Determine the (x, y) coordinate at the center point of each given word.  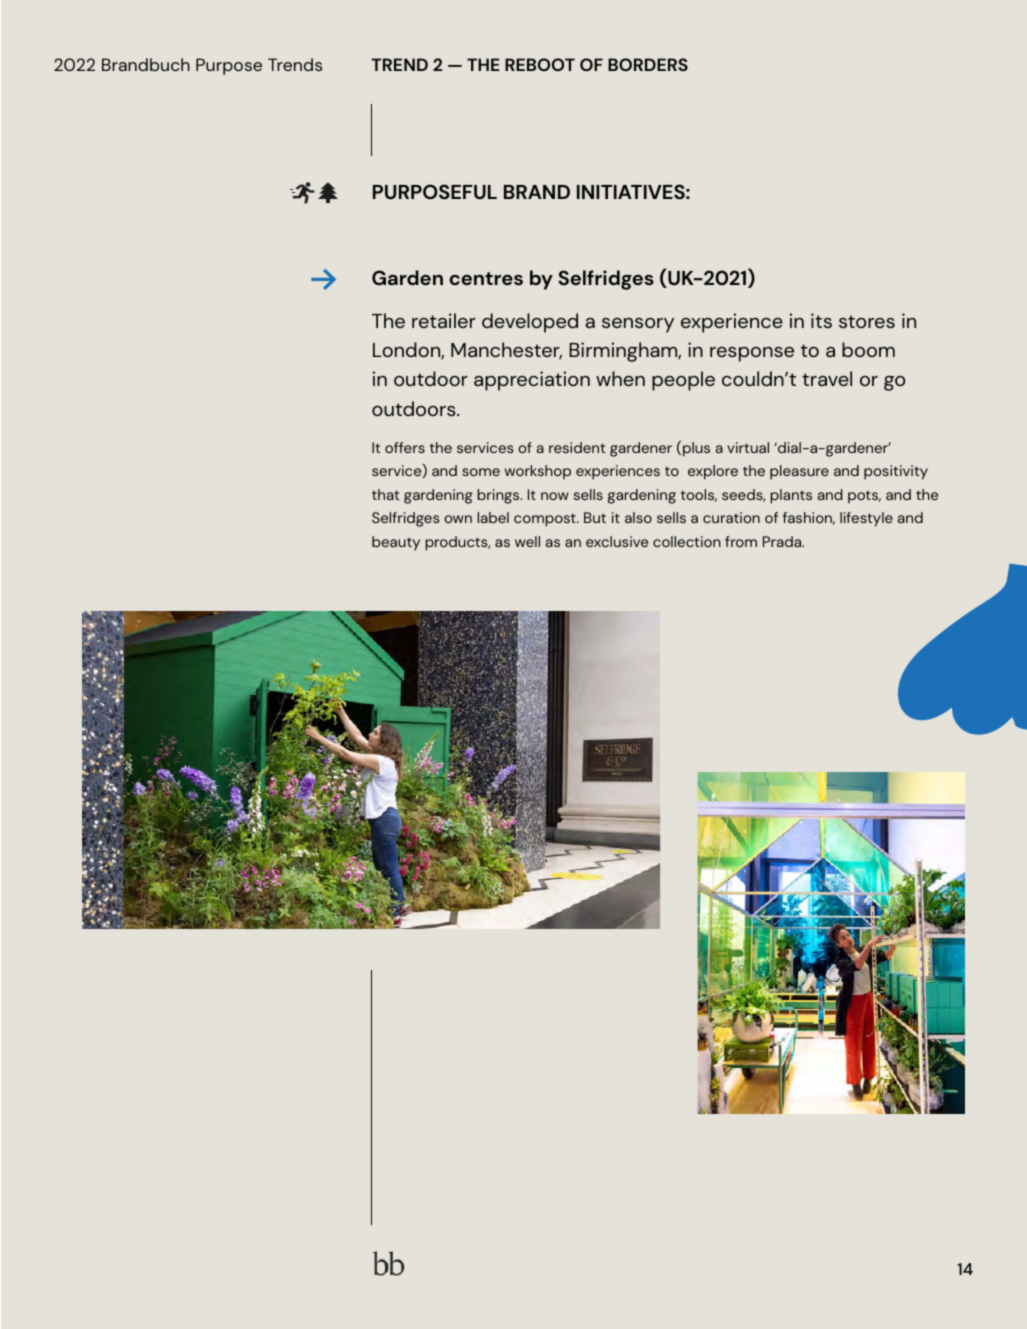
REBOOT (540, 64)
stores (867, 321)
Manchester (506, 351)
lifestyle (866, 519)
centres (486, 278)
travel (827, 378)
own (458, 519)
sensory (638, 325)
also (638, 517)
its (821, 320)
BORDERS (648, 64)
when (620, 378)
